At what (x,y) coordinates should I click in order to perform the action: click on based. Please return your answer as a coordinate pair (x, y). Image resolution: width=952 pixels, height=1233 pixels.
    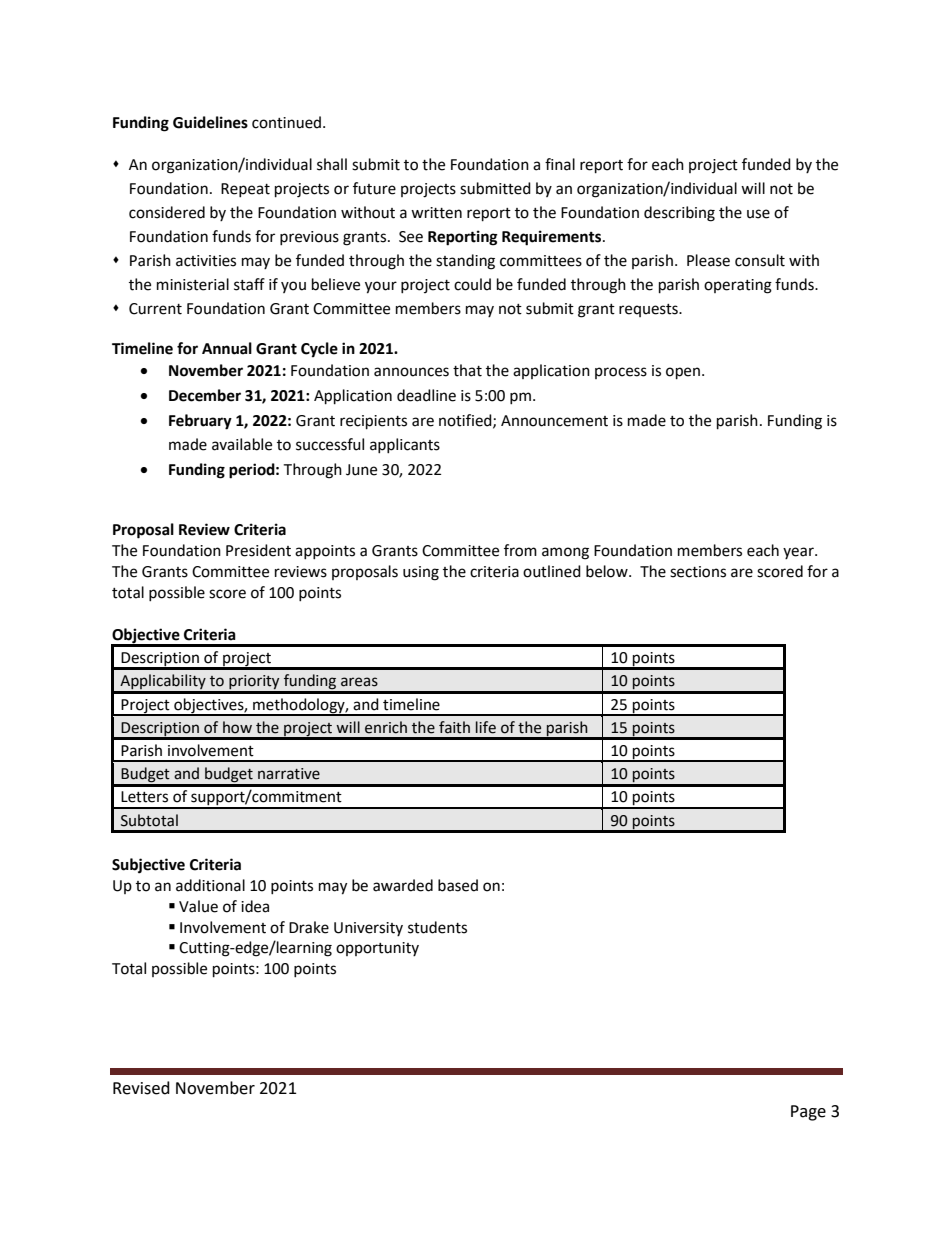
    Looking at the image, I should click on (458, 885).
